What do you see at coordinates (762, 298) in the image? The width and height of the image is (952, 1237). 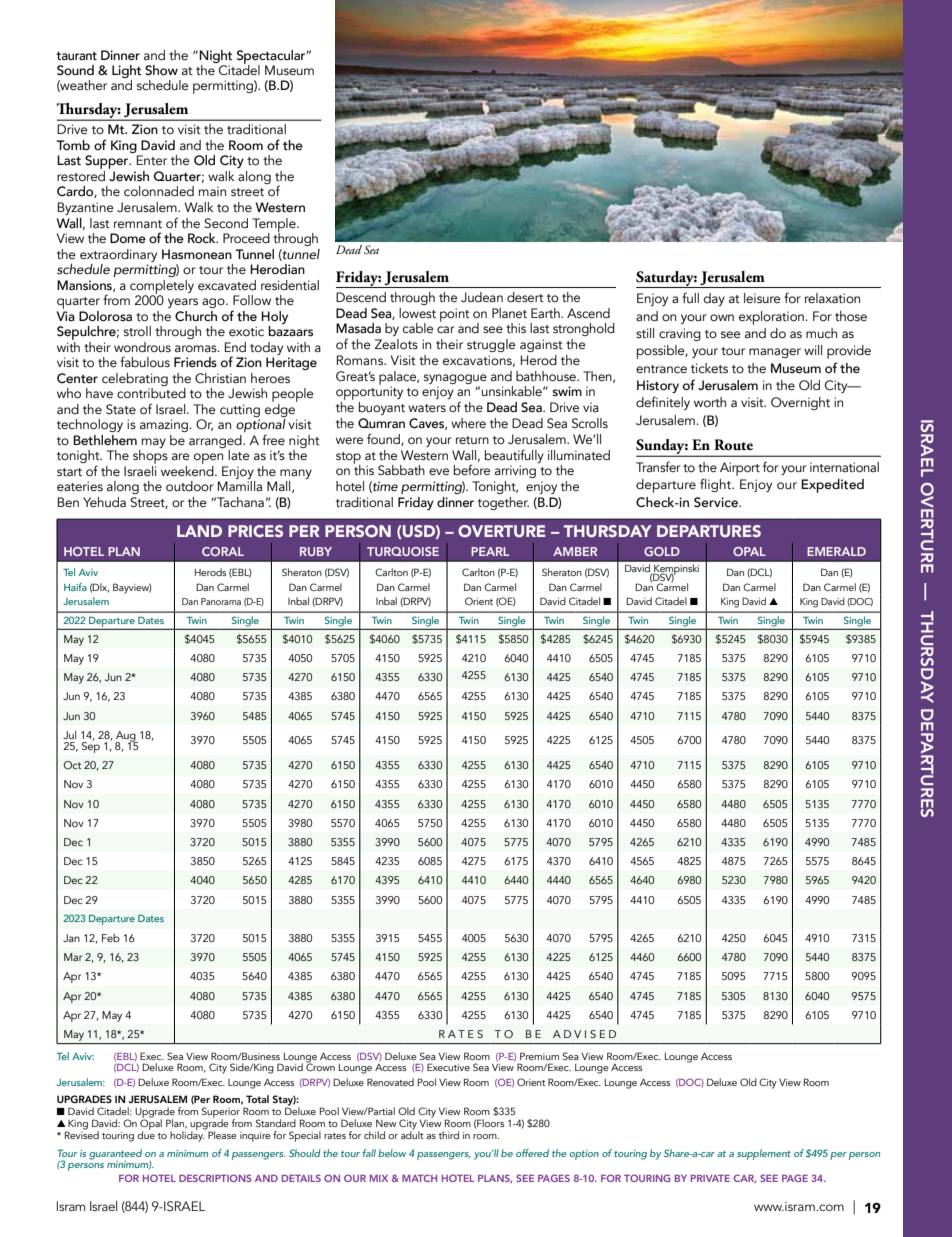 I see `leisure` at bounding box center [762, 298].
